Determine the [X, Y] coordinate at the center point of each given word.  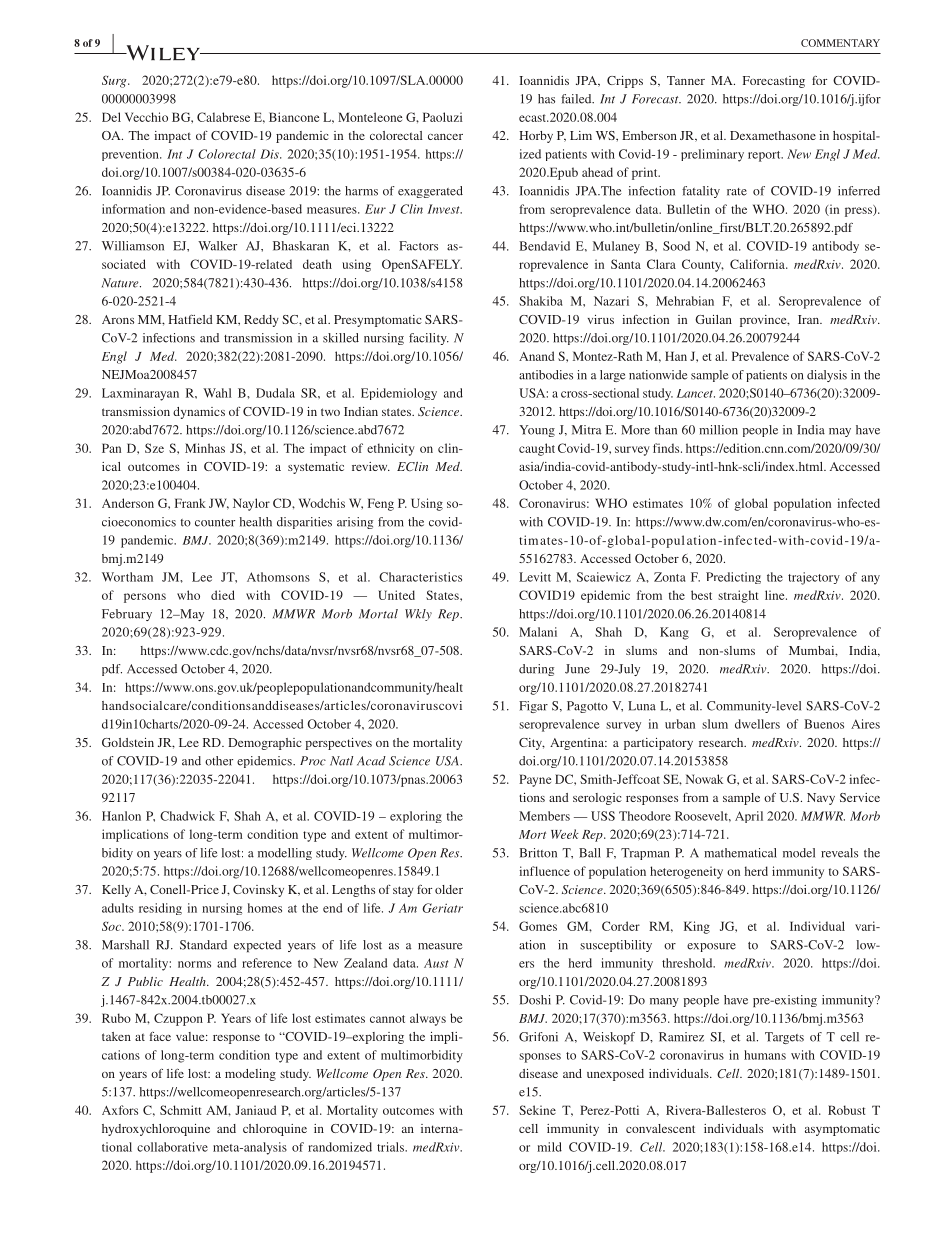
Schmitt [180, 1110]
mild [549, 1147]
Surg [115, 81]
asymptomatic [842, 1130]
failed [577, 99]
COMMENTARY [840, 43]
